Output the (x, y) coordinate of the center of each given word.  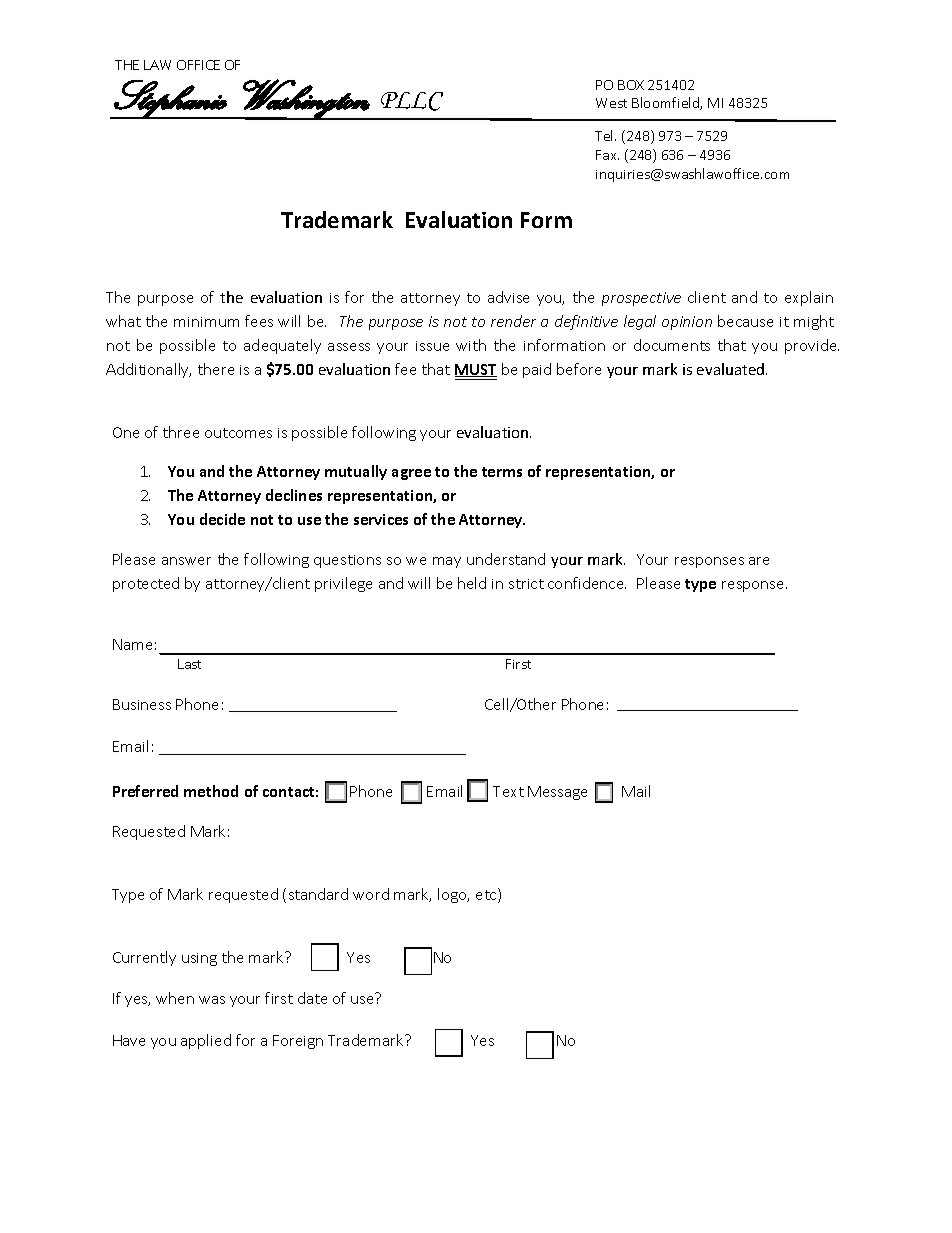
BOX (631, 85)
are (759, 561)
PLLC (412, 101)
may (447, 562)
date (312, 998)
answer (186, 561)
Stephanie (170, 99)
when (175, 998)
